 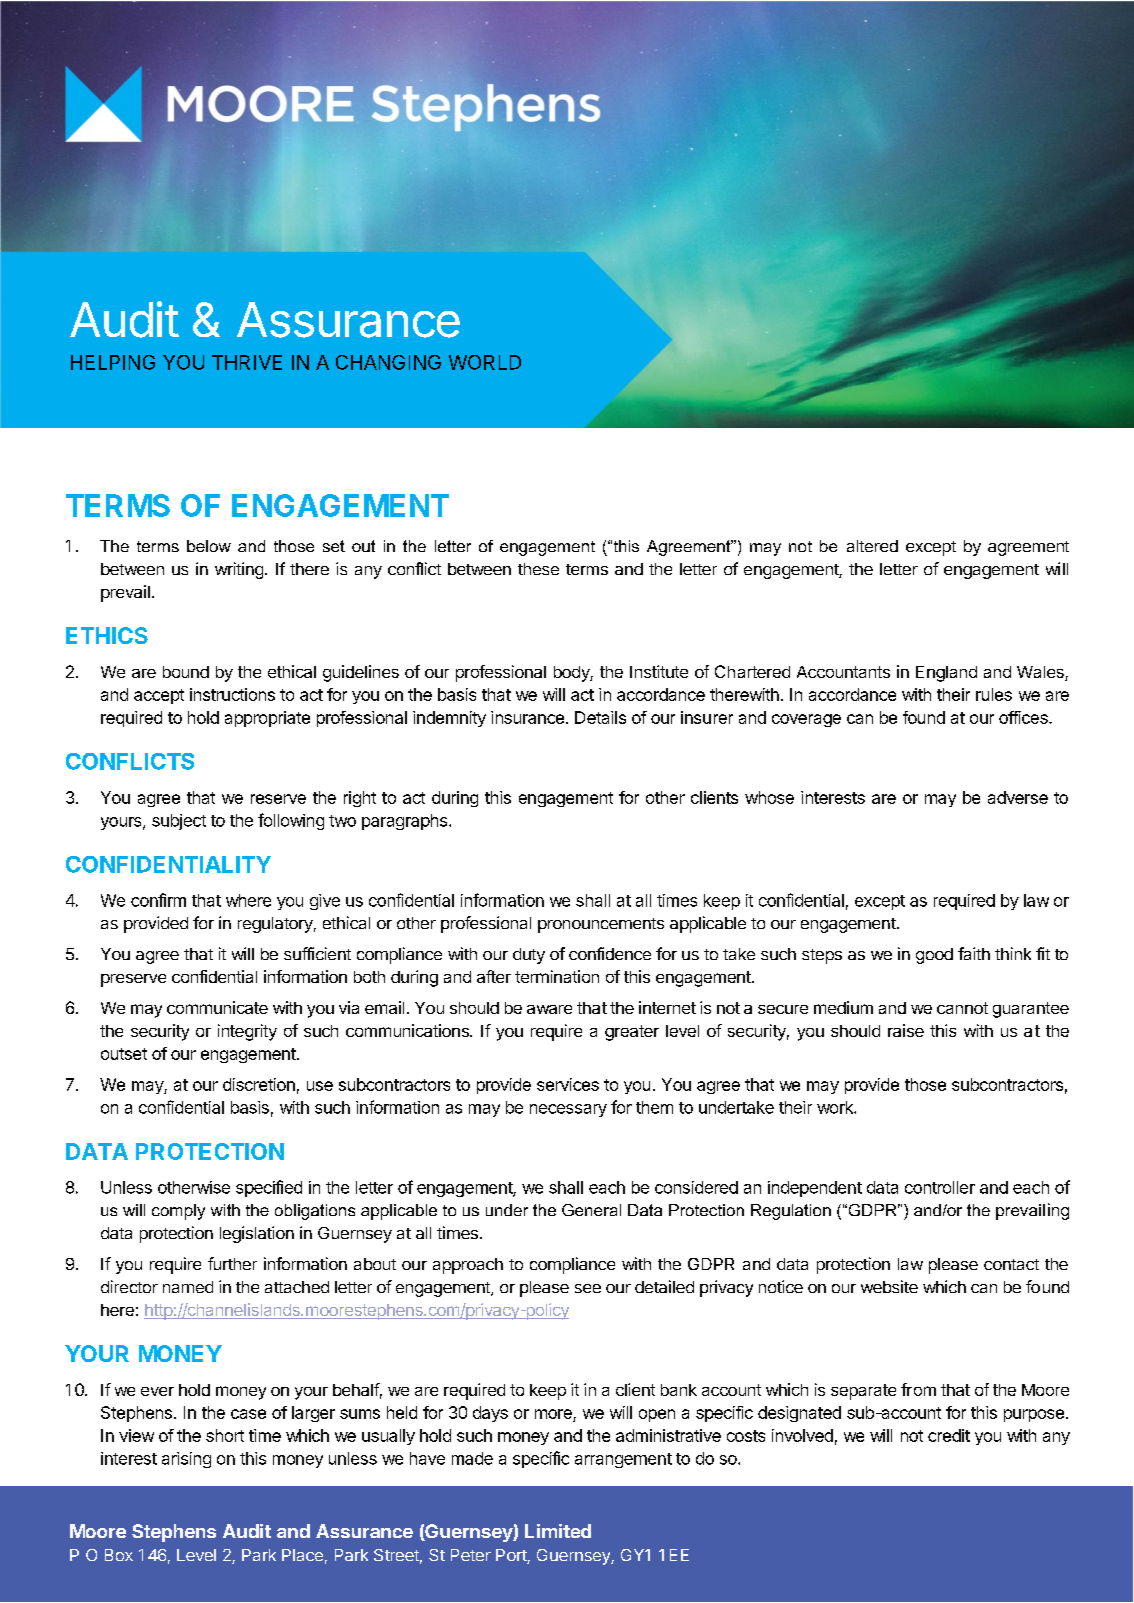 I want to click on necessary, so click(x=568, y=1110).
